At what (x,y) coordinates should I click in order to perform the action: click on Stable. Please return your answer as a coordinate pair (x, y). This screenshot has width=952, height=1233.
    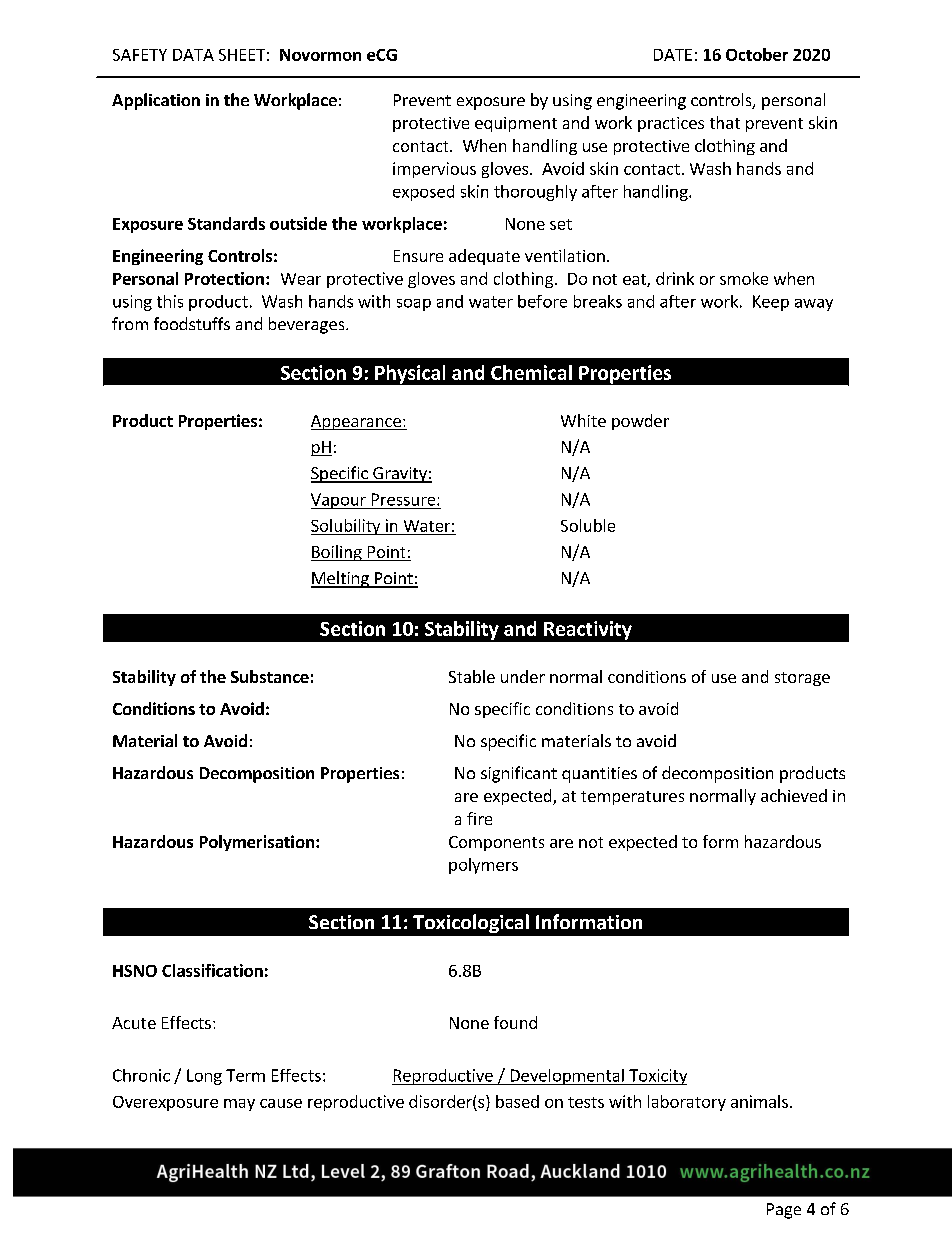
    Looking at the image, I should click on (472, 676).
